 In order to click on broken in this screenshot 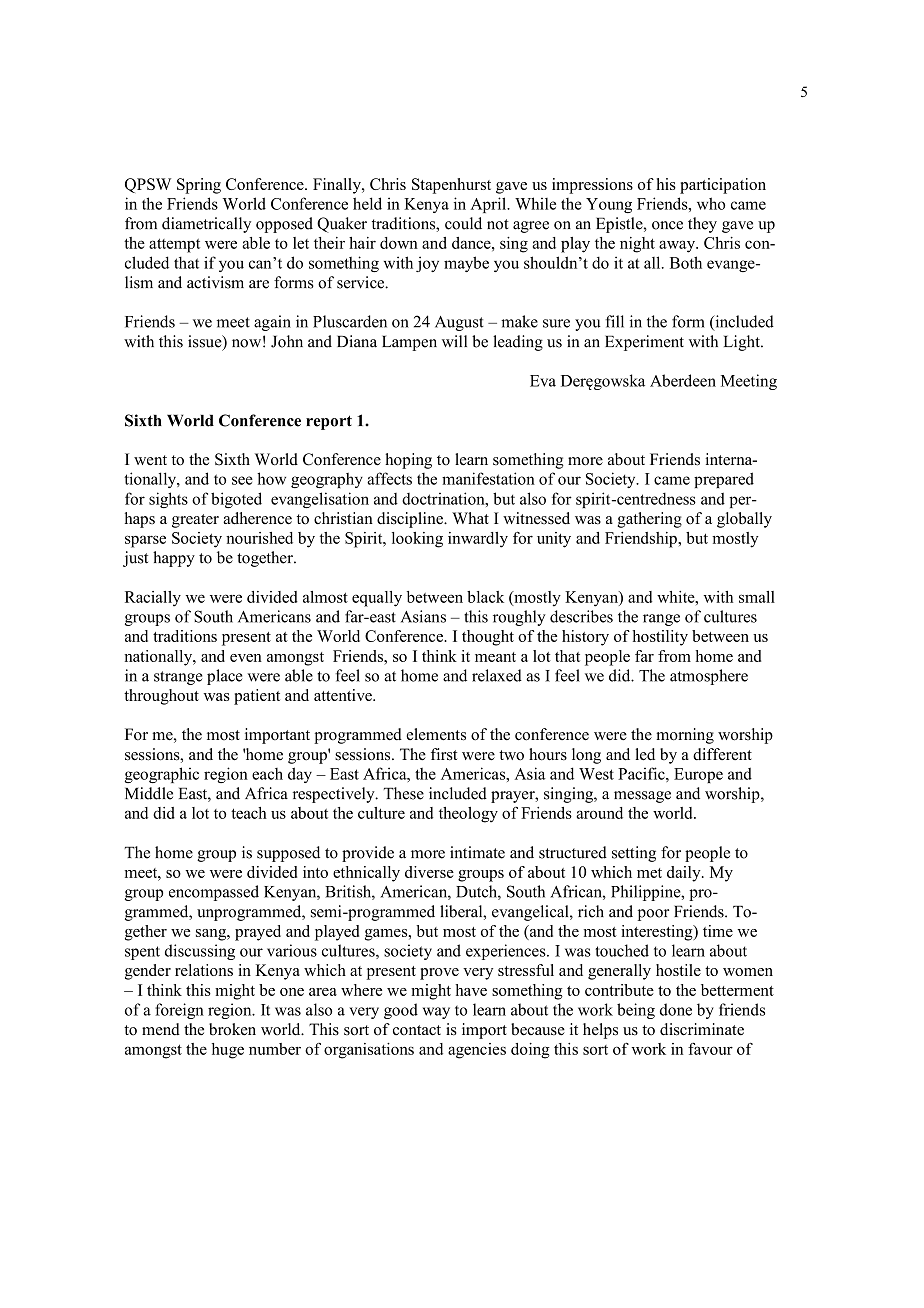, I will do `click(232, 1029)`.
